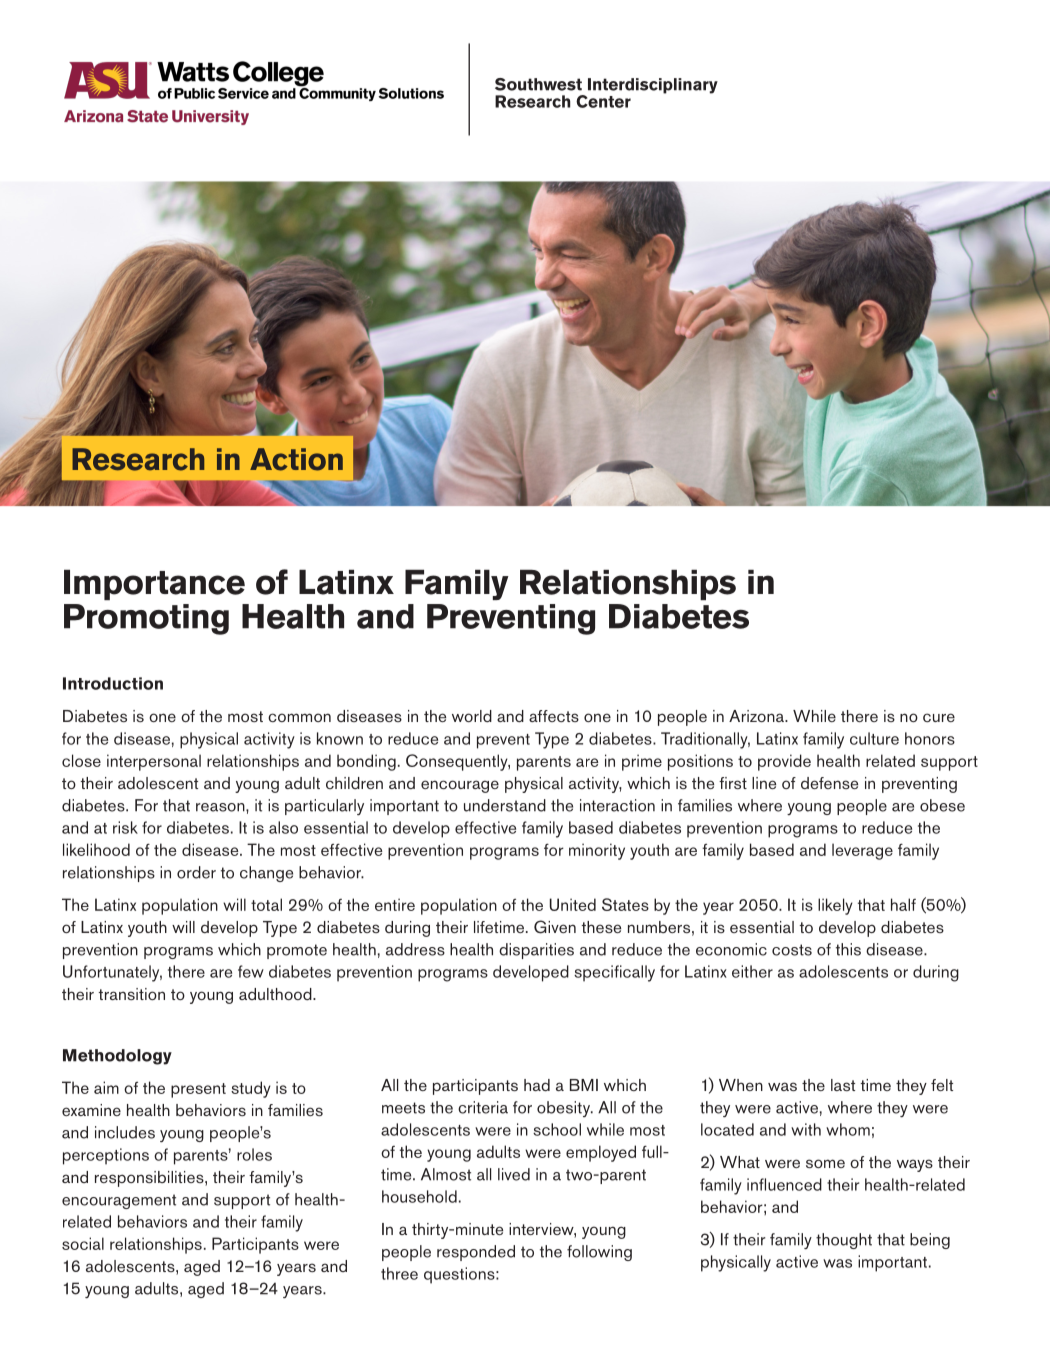 The width and height of the screenshot is (1050, 1358). I want to click on leverage, so click(862, 851).
